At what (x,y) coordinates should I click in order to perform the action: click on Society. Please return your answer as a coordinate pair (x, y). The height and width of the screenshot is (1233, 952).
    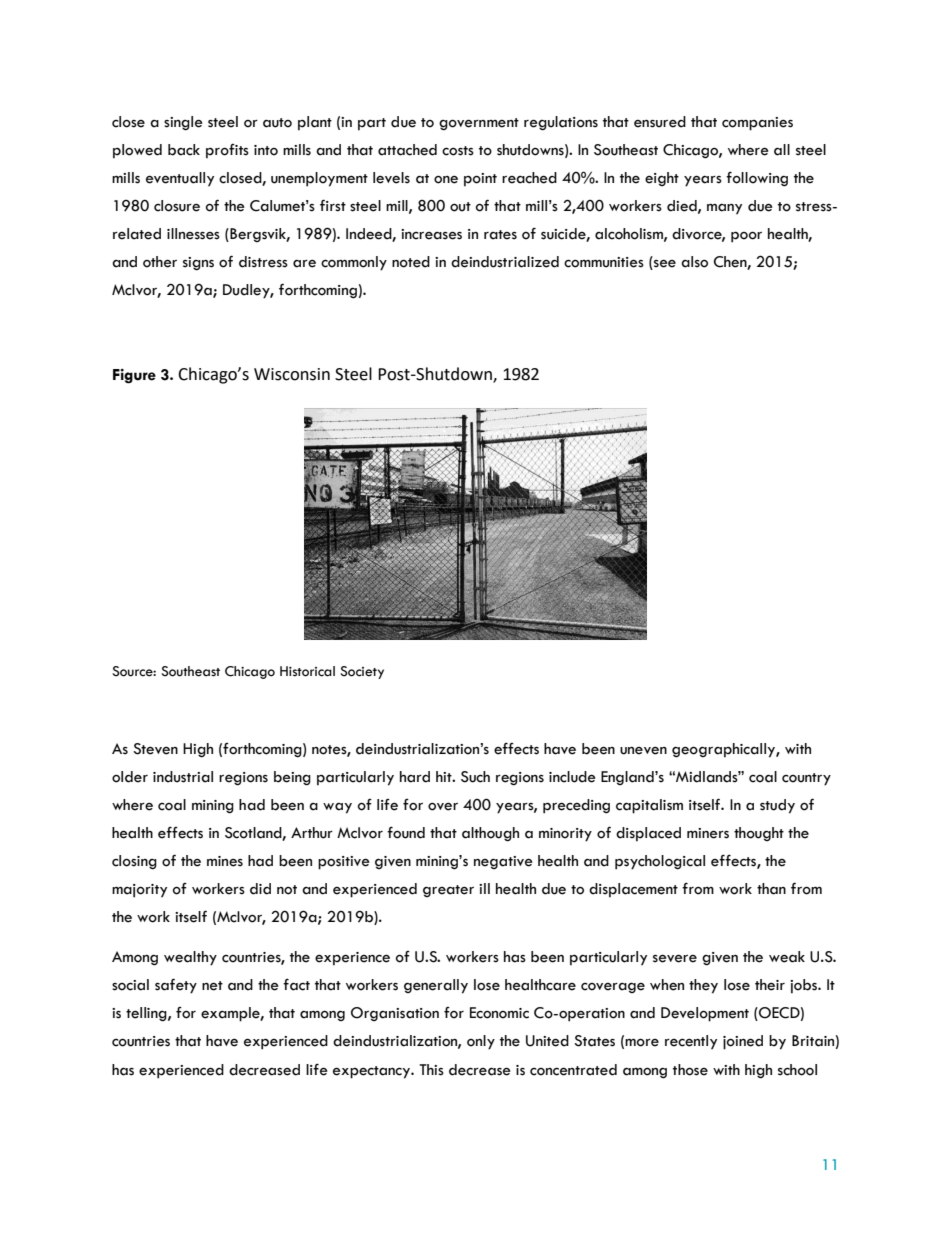
    Looking at the image, I should click on (362, 672).
